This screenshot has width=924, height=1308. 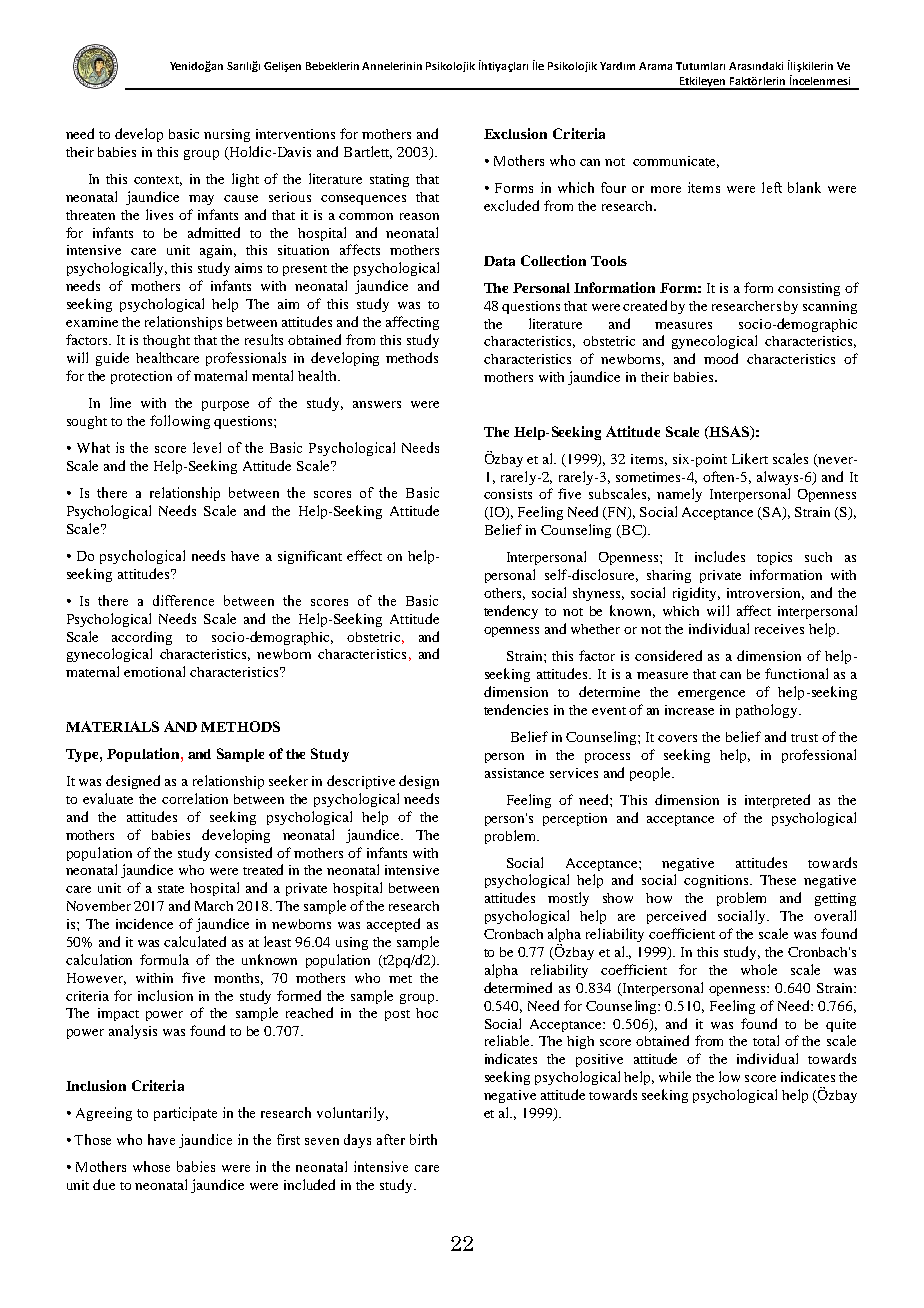 I want to click on functional, so click(x=796, y=673).
